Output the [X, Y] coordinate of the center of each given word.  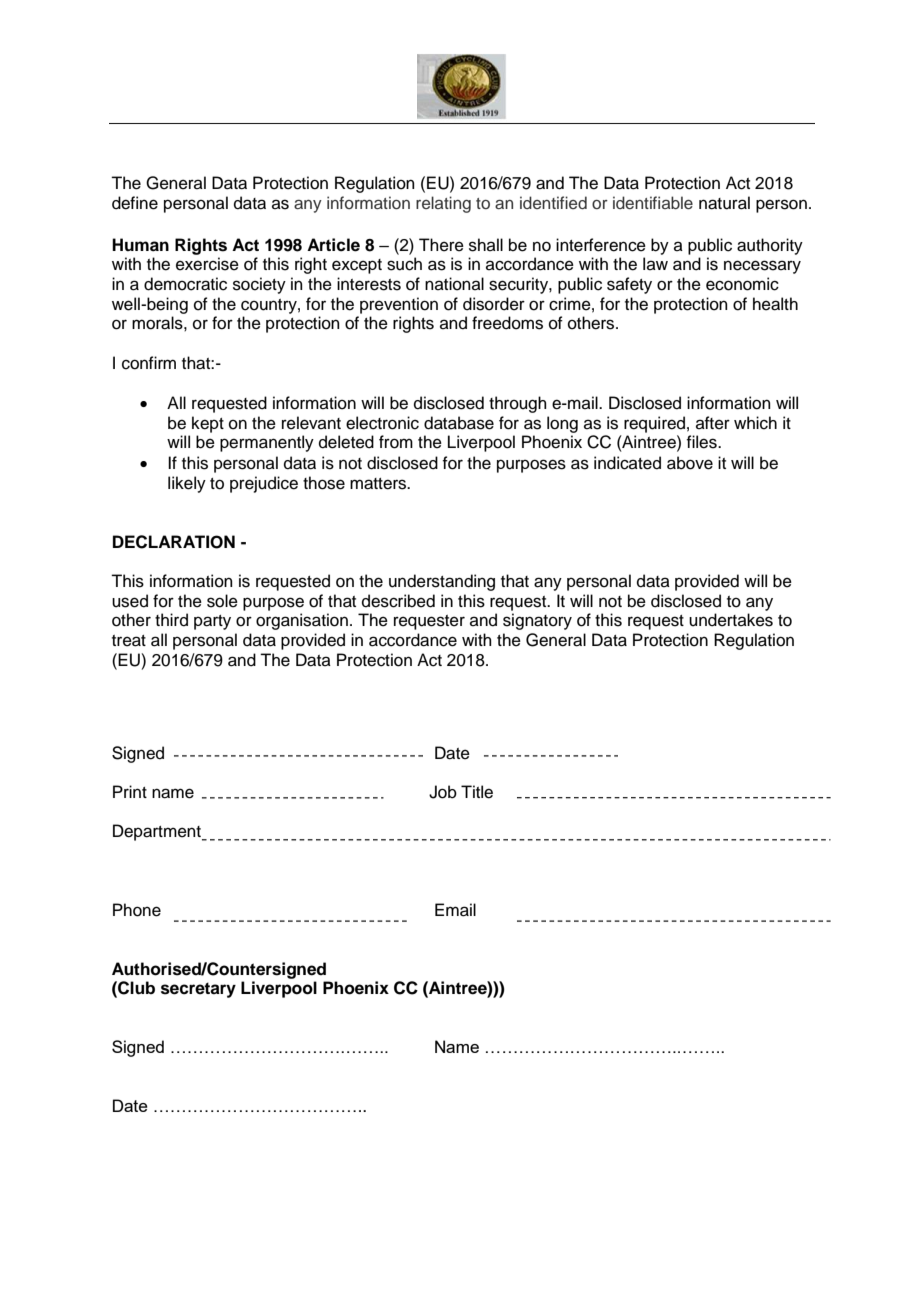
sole [222, 601]
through [518, 404]
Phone [137, 910]
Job [443, 792]
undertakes [731, 620]
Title [477, 792]
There [441, 245]
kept [208, 424]
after [713, 423]
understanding [442, 582]
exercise [207, 264]
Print [130, 791]
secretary [198, 990]
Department [158, 832]
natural [724, 203]
